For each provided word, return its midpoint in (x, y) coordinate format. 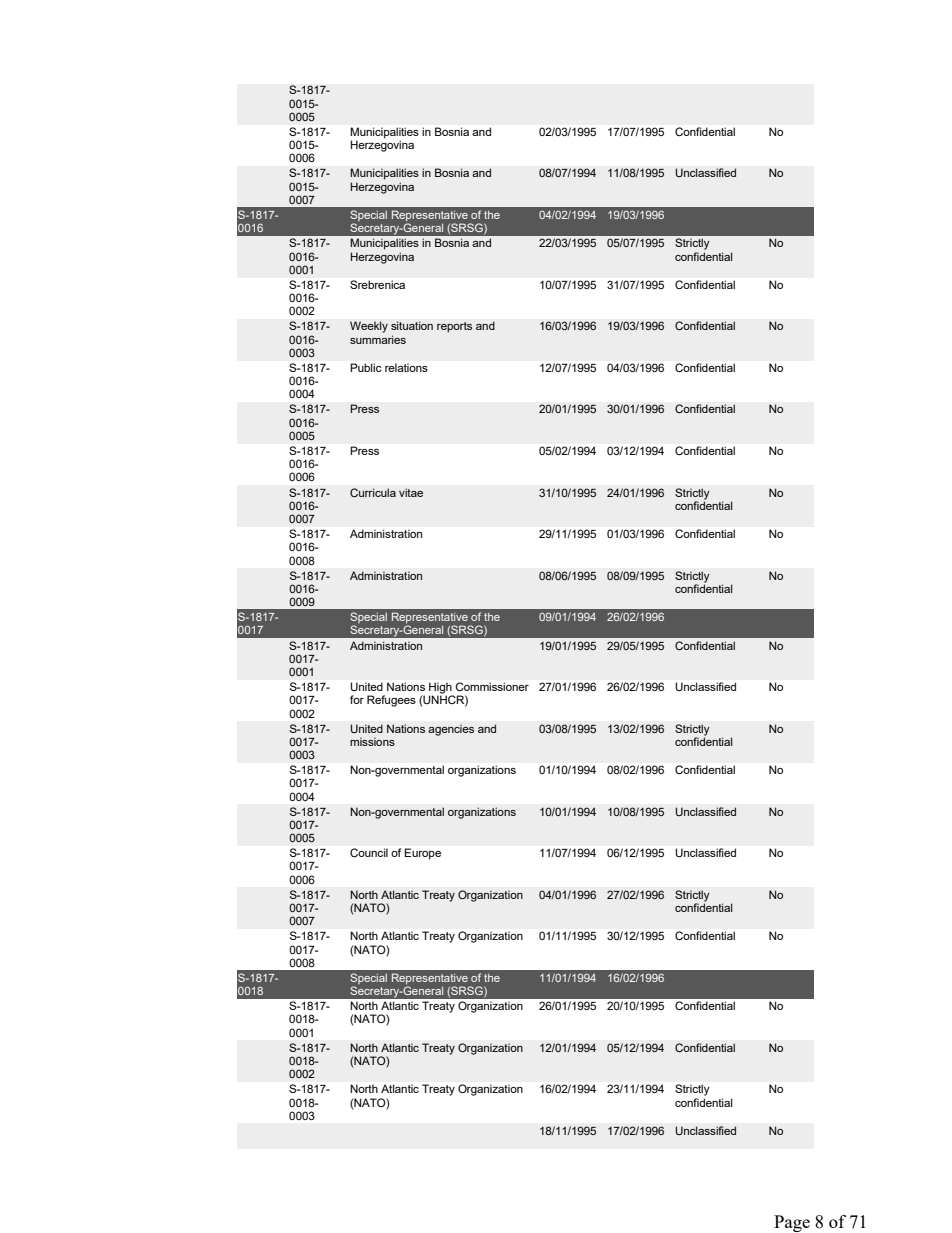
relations (406, 368)
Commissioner (492, 686)
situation (412, 325)
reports (454, 327)
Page (792, 1223)
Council (369, 852)
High (441, 689)
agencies (451, 730)
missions (372, 741)
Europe (422, 854)
